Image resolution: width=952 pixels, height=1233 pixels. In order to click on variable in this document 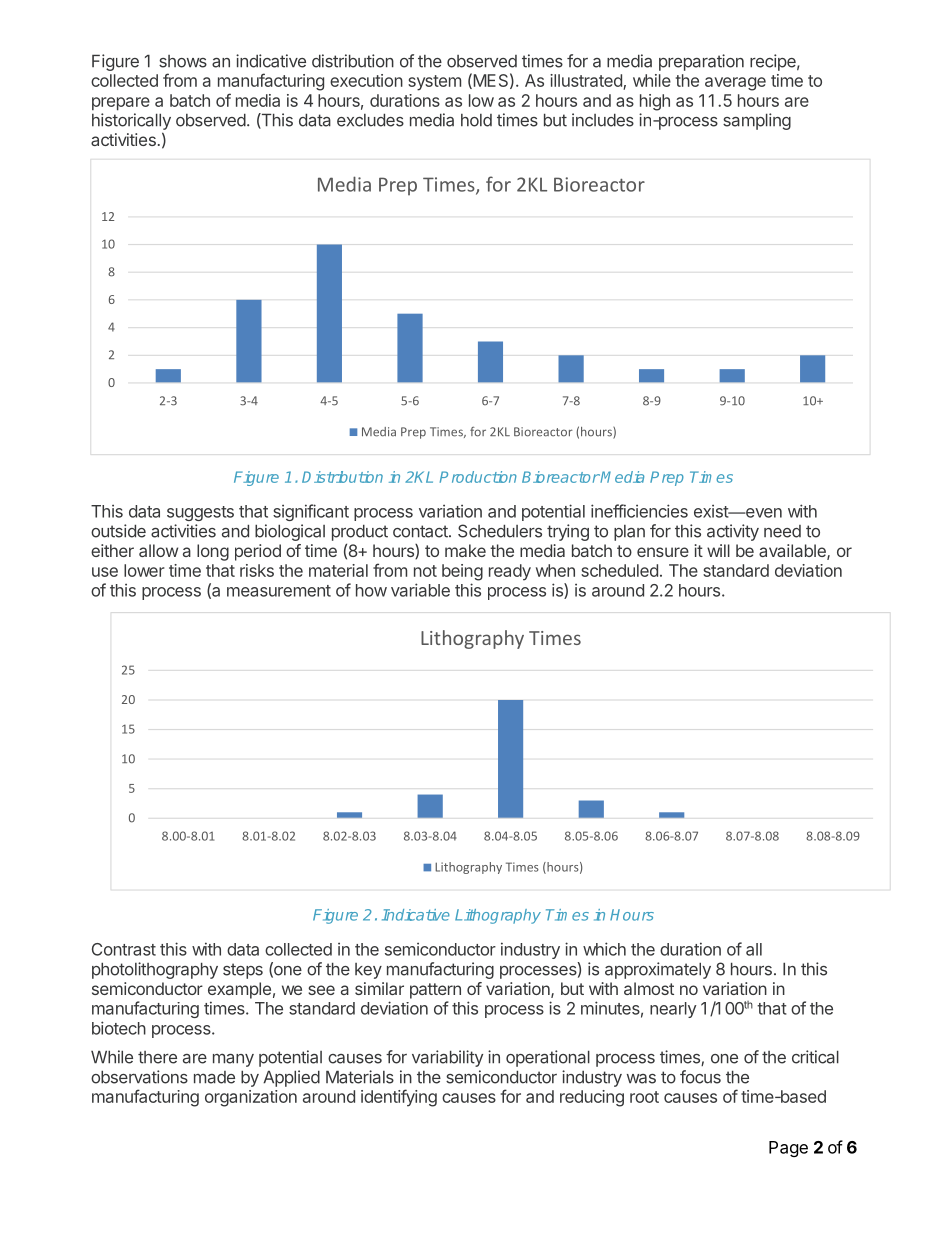, I will do `click(420, 590)`.
